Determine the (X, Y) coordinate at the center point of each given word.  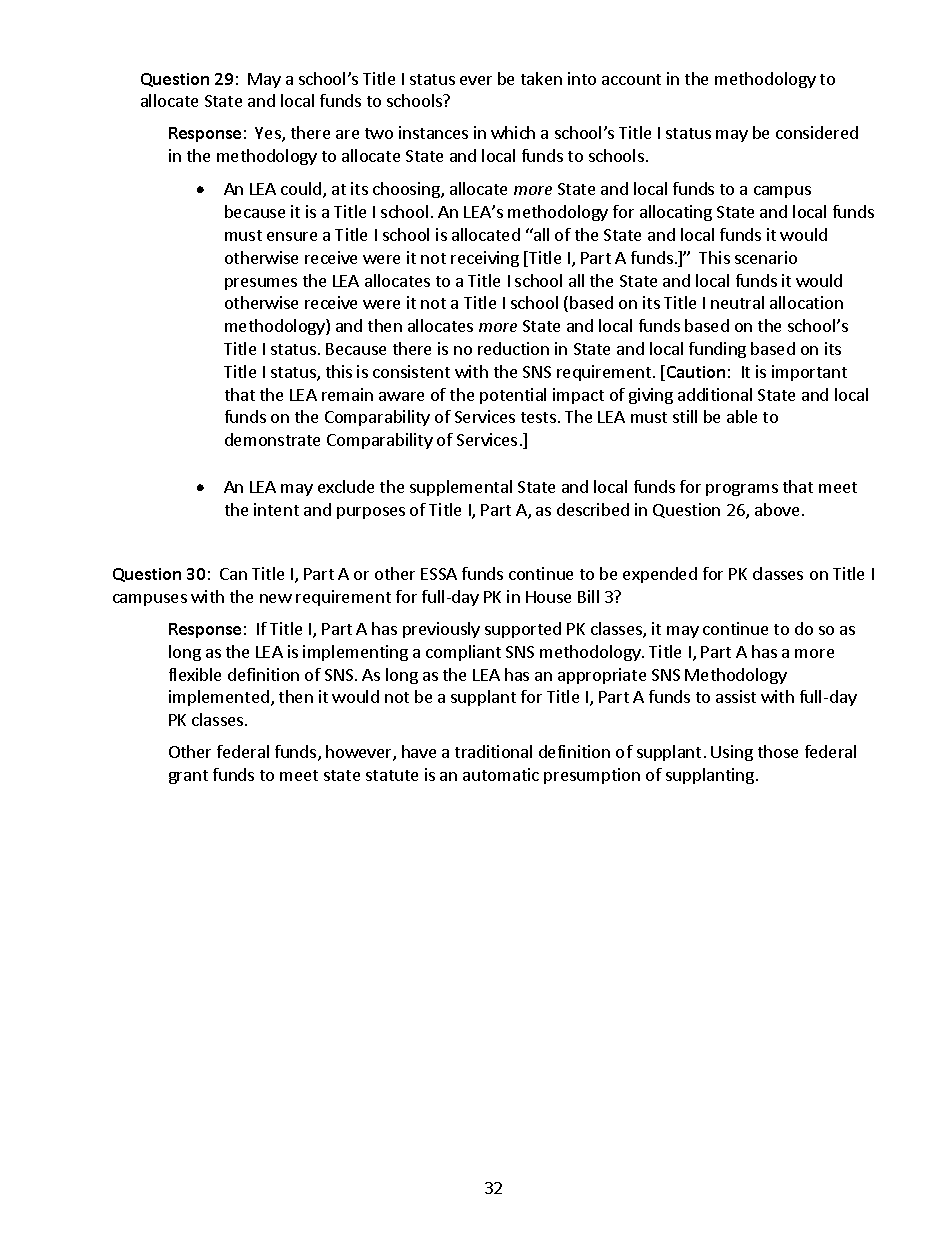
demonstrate (272, 439)
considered (817, 132)
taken (541, 78)
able (742, 416)
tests (538, 417)
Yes (269, 134)
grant (188, 777)
